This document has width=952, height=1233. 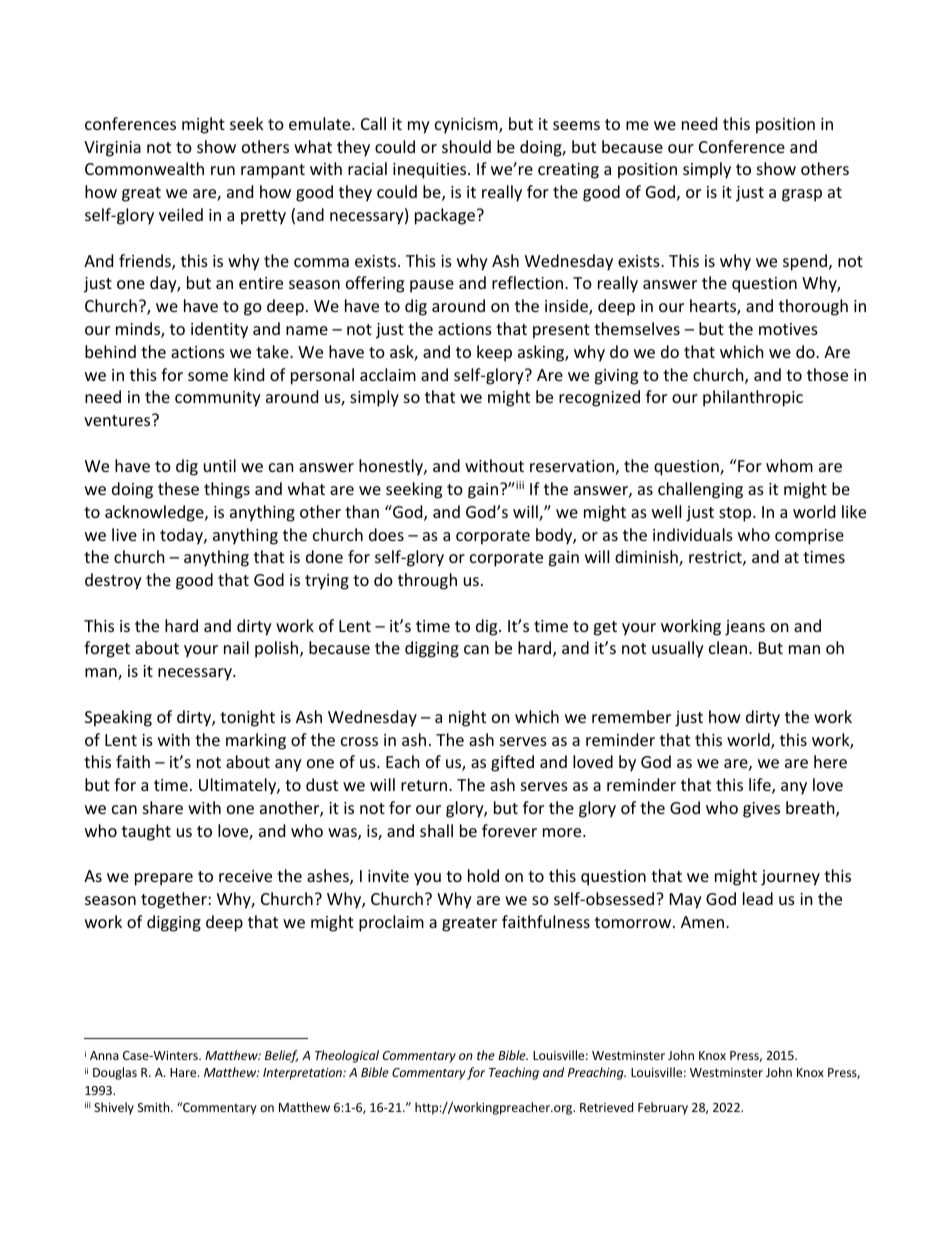 What do you see at coordinates (788, 329) in the document?
I see `motives` at bounding box center [788, 329].
